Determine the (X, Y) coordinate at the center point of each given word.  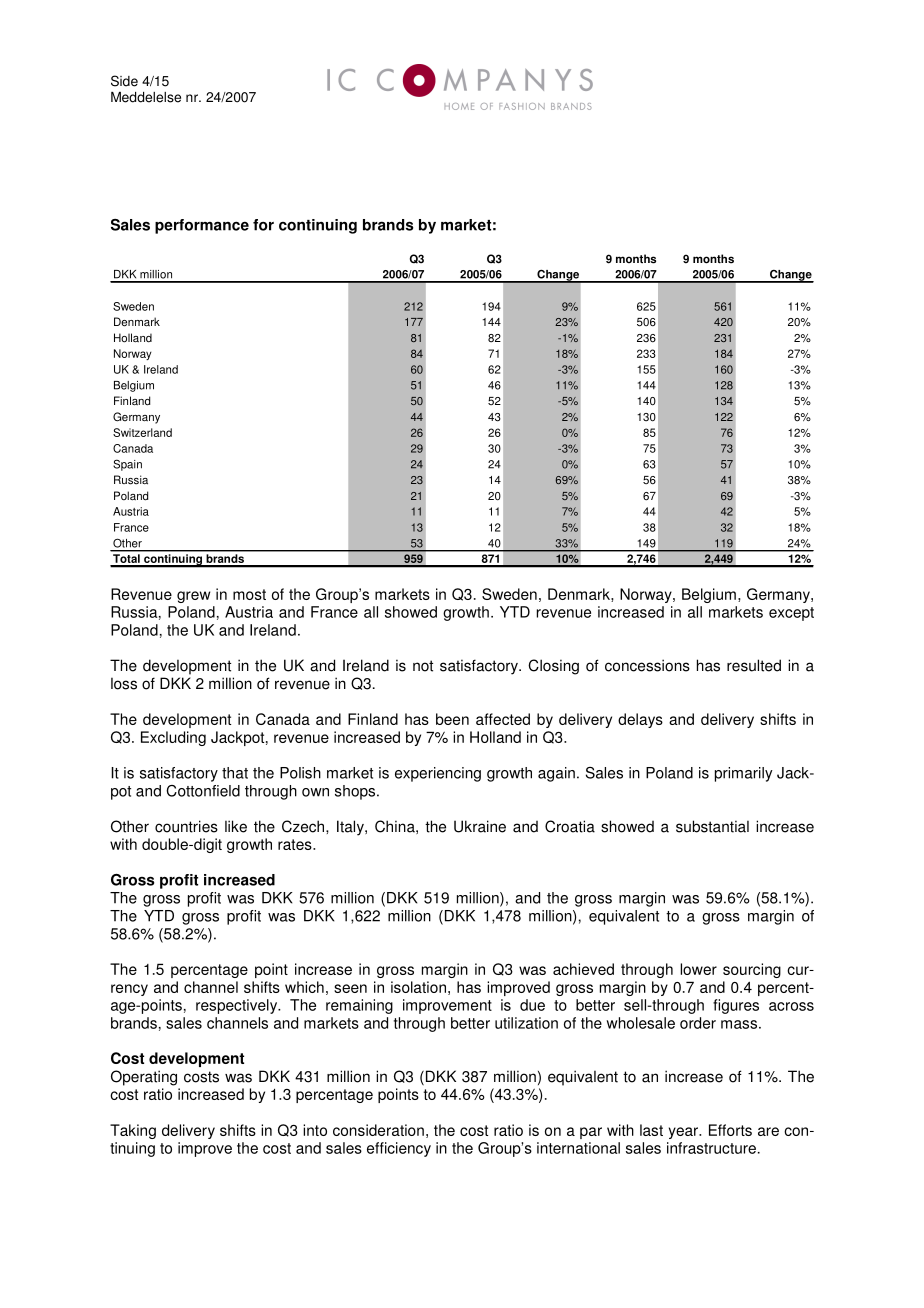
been (452, 719)
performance (202, 226)
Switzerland (142, 432)
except (791, 614)
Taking (133, 1131)
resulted (754, 665)
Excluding (173, 738)
